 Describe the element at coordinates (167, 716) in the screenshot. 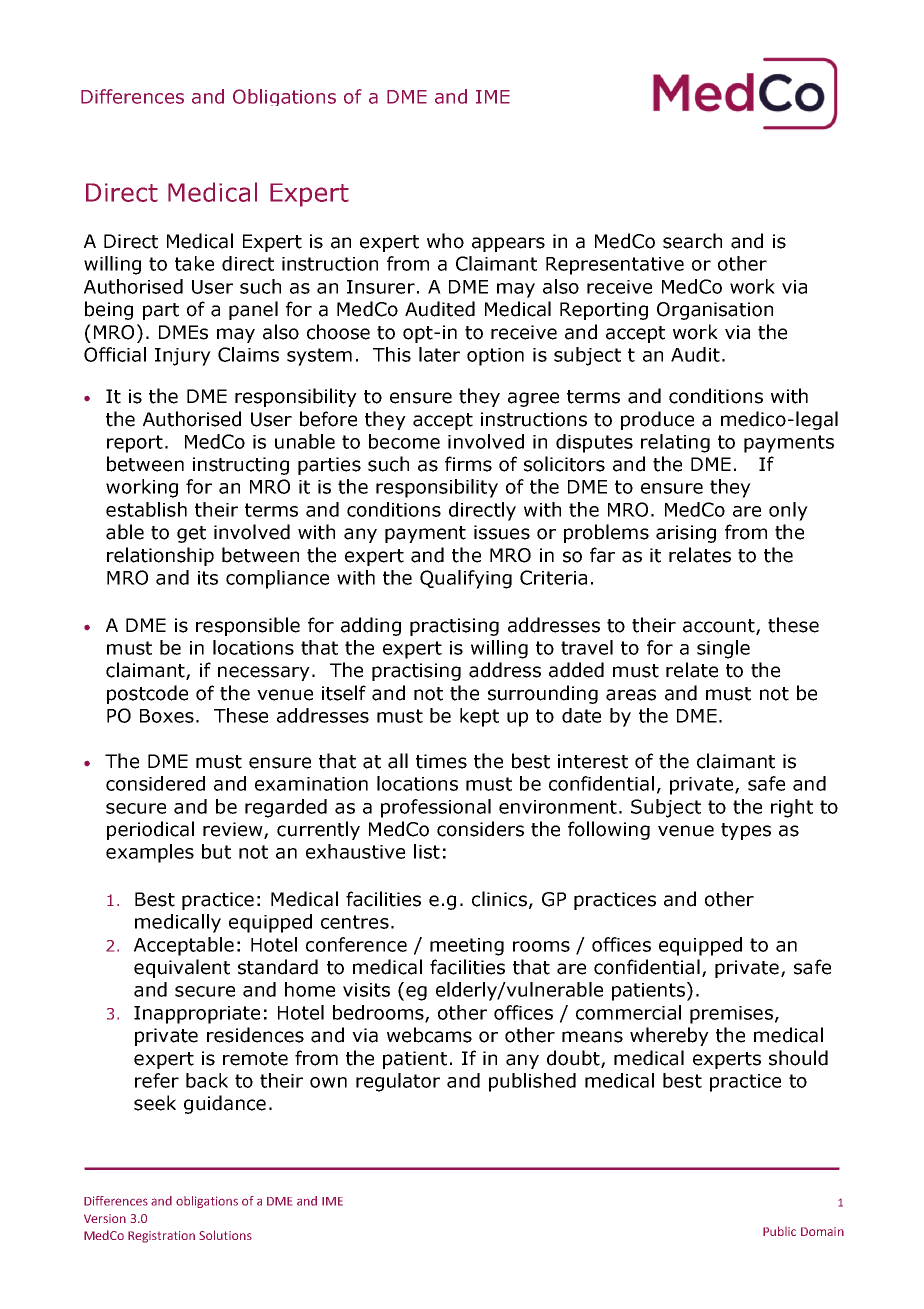

I see `Boxes` at that location.
